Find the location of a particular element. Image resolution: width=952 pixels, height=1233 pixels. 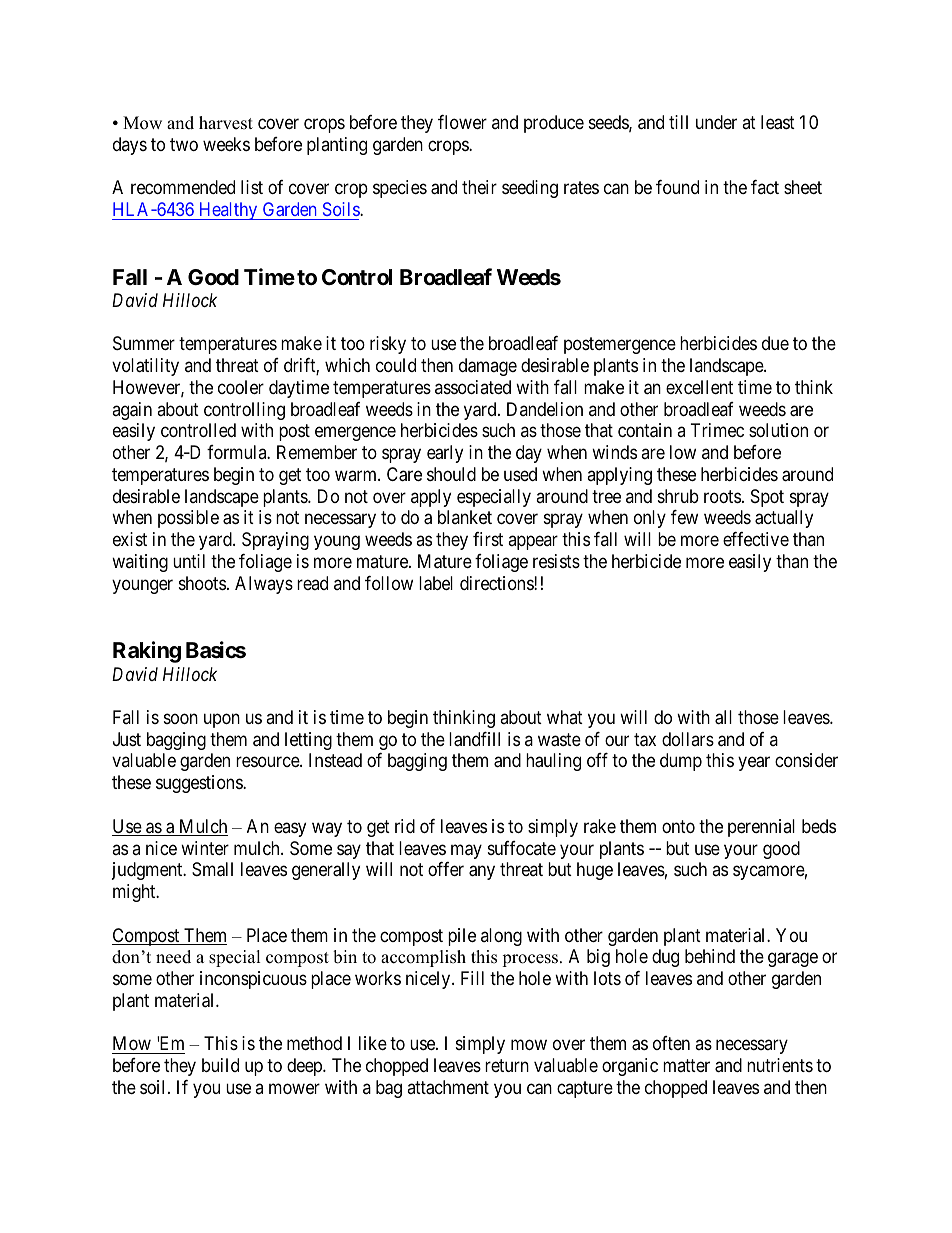

damage is located at coordinates (488, 367).
